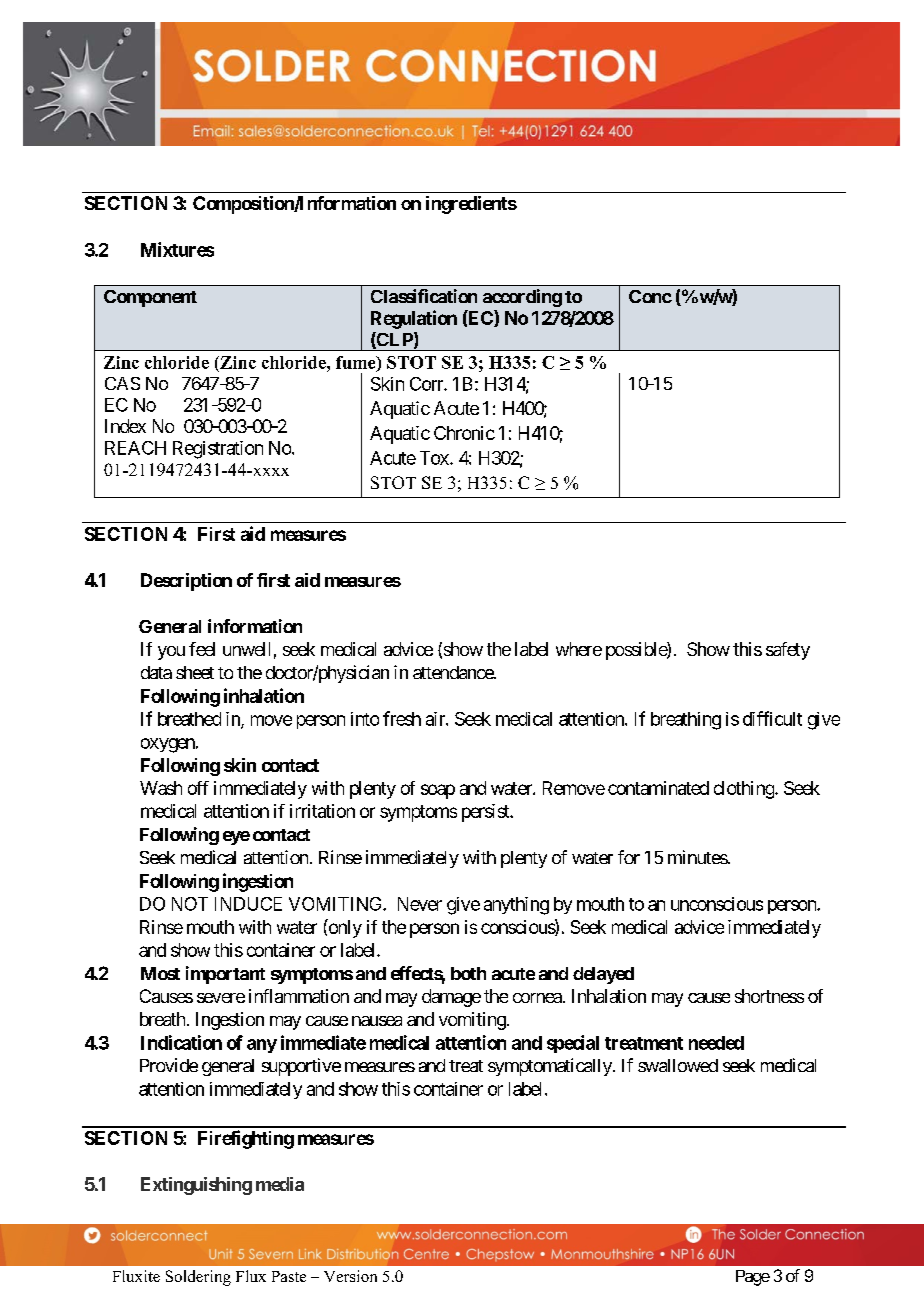 The height and width of the screenshot is (1308, 924). I want to click on off, so click(198, 788).
